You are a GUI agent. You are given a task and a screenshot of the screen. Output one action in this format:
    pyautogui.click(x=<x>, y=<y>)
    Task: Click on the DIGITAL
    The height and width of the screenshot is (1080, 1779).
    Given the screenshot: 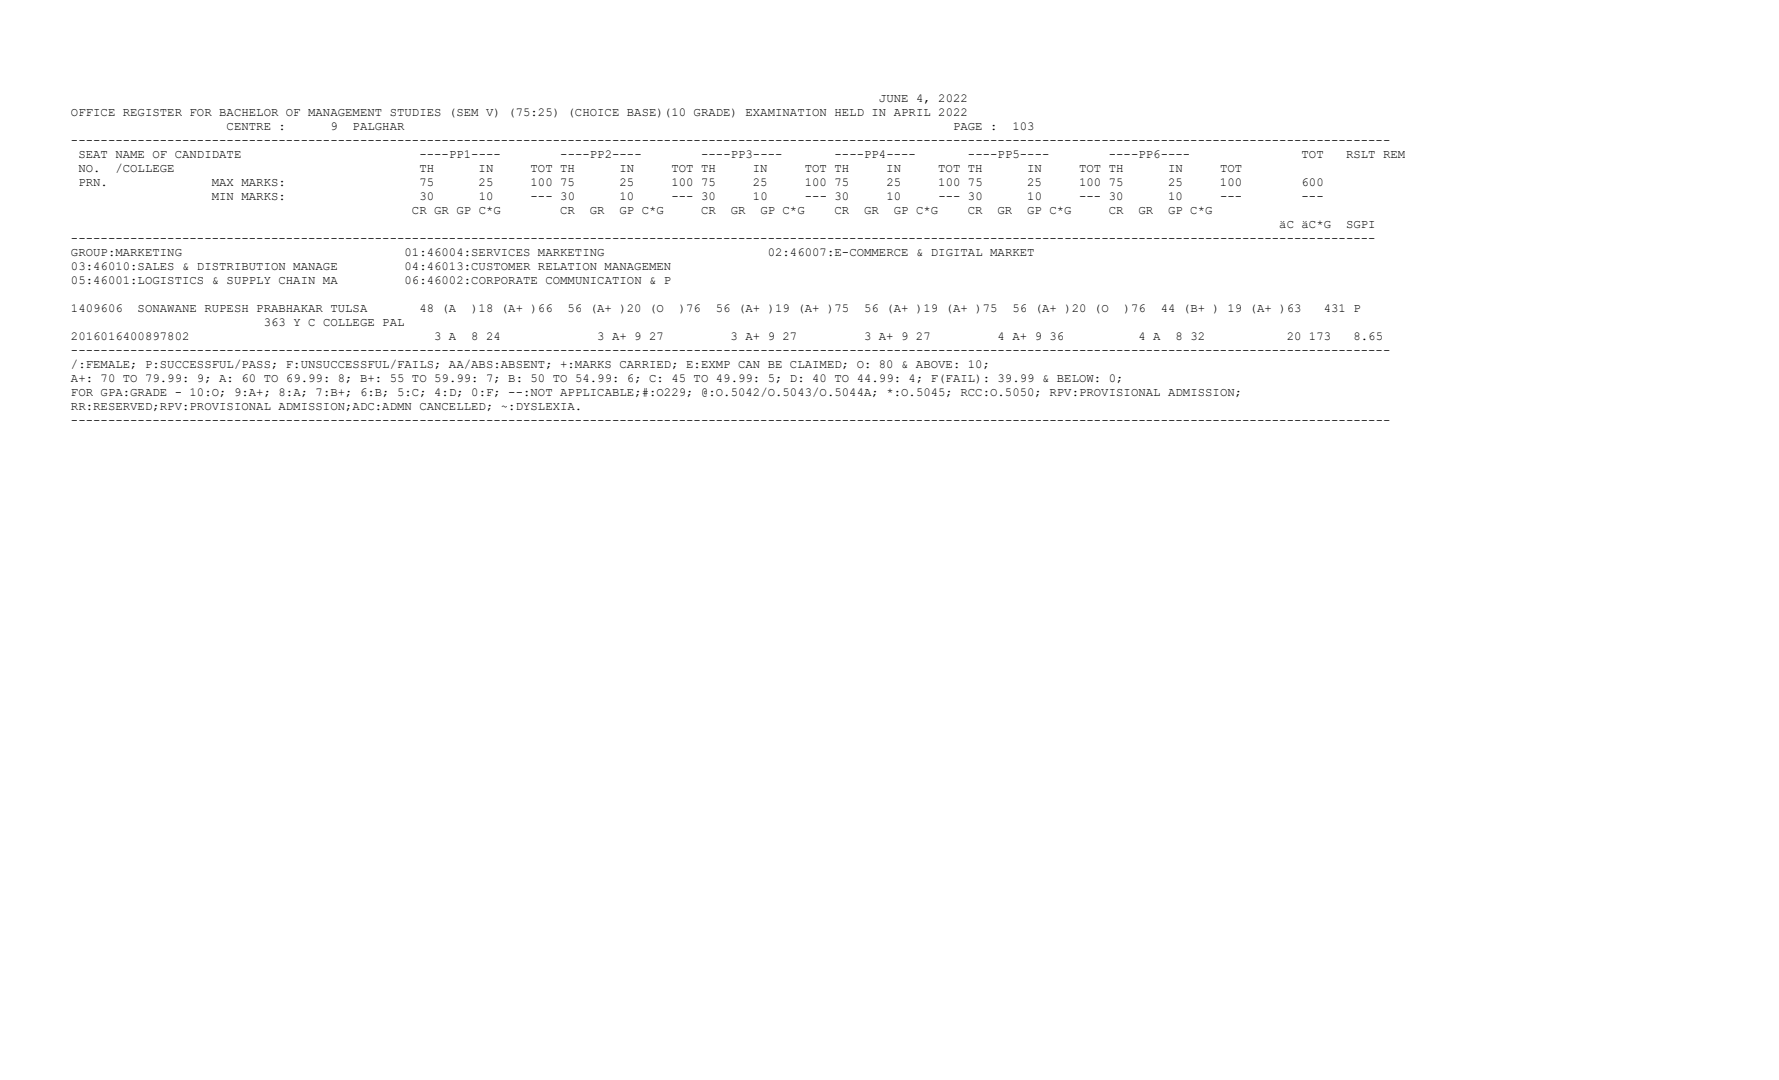 What is the action you would take?
    pyautogui.click(x=956, y=252)
